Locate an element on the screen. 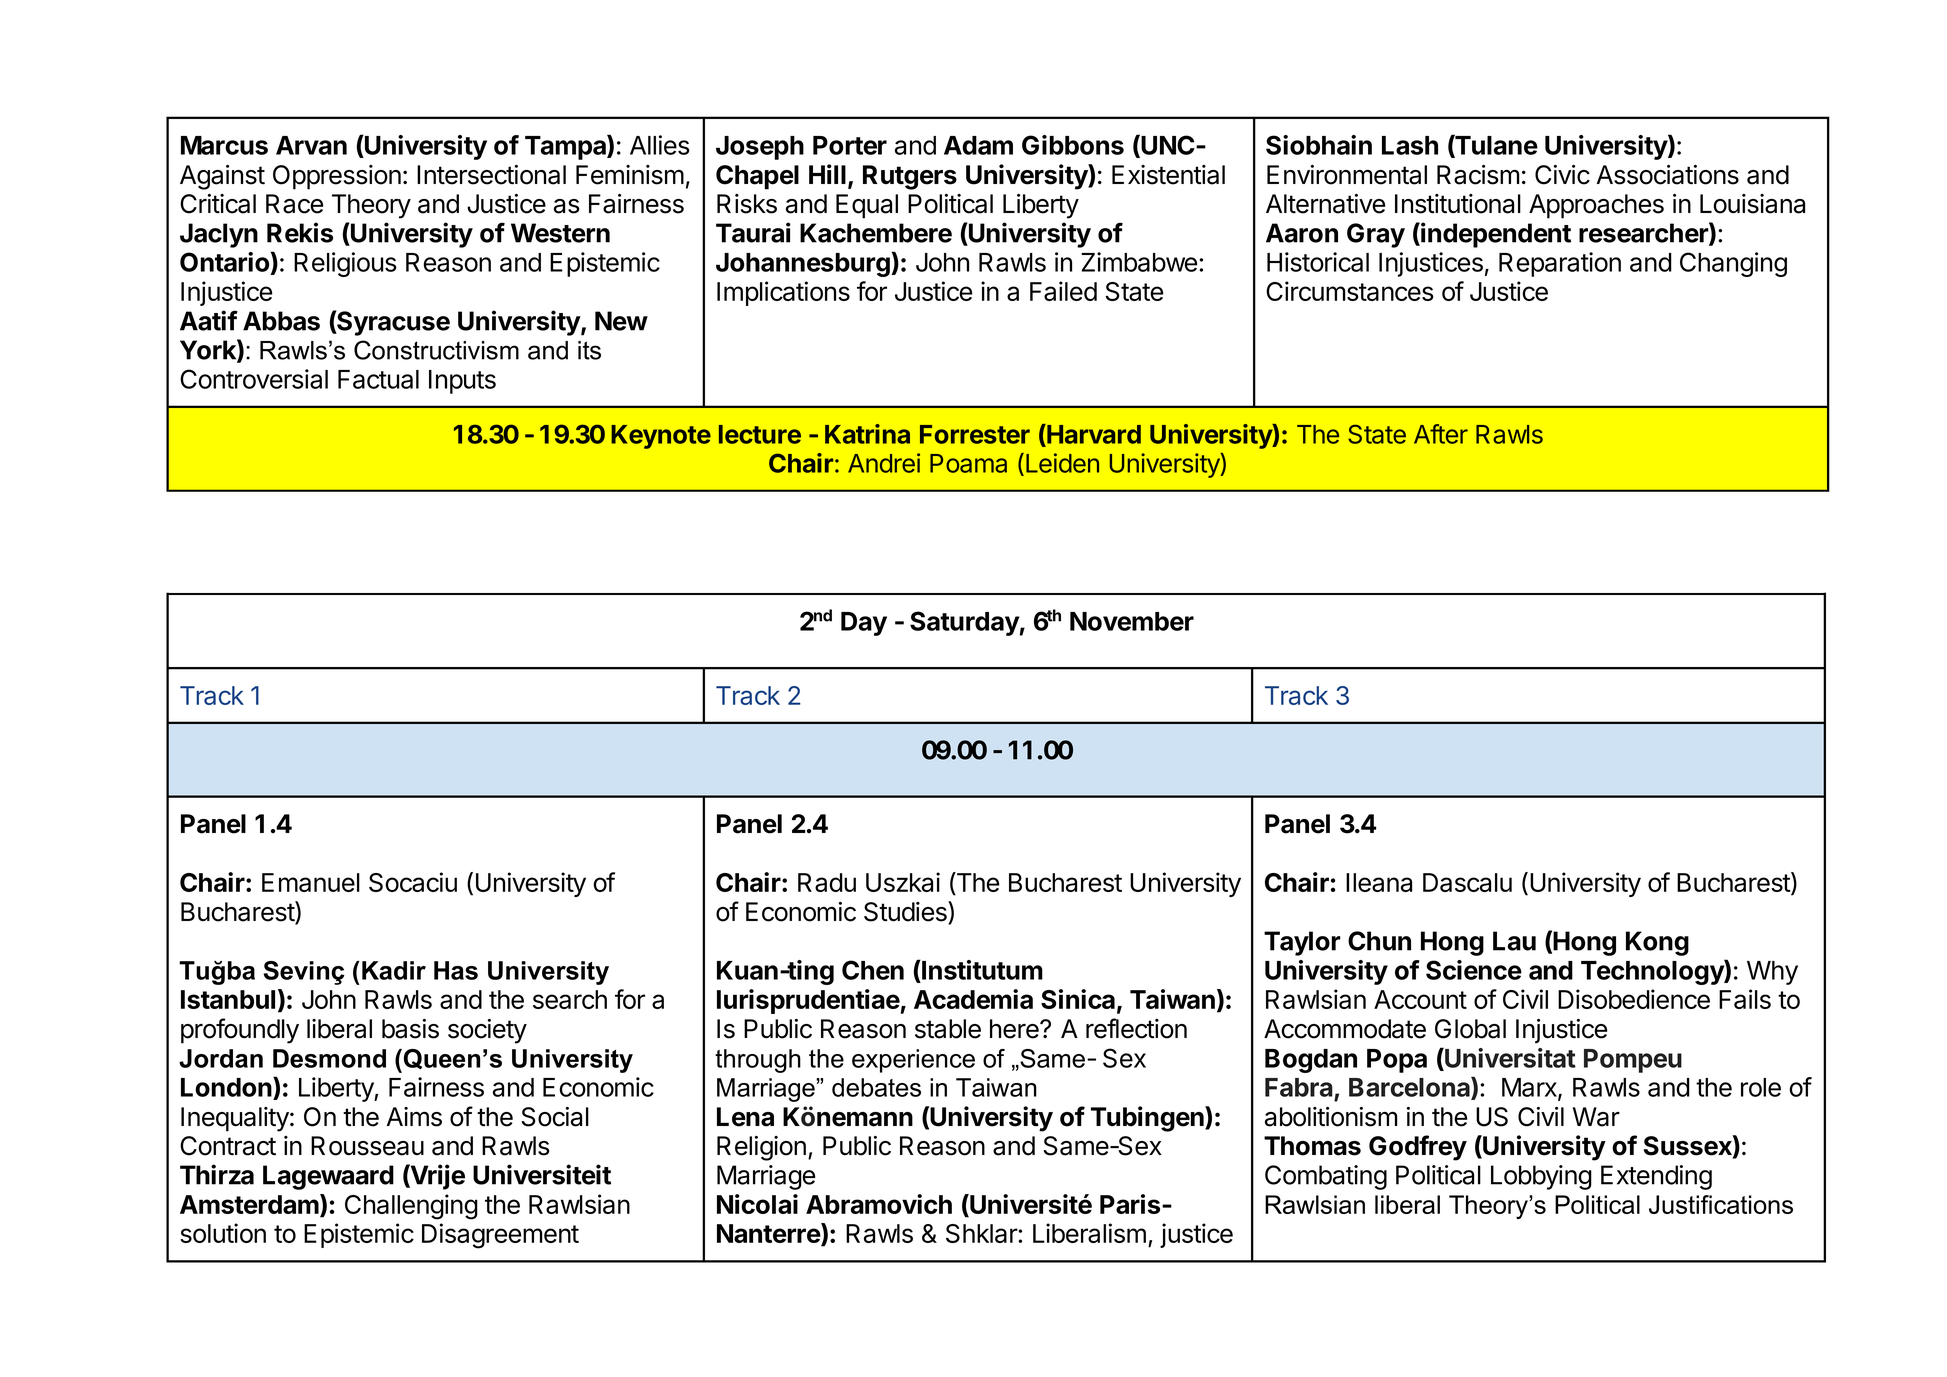 This screenshot has width=1947, height=1377. Lobbying is located at coordinates (1541, 1177).
